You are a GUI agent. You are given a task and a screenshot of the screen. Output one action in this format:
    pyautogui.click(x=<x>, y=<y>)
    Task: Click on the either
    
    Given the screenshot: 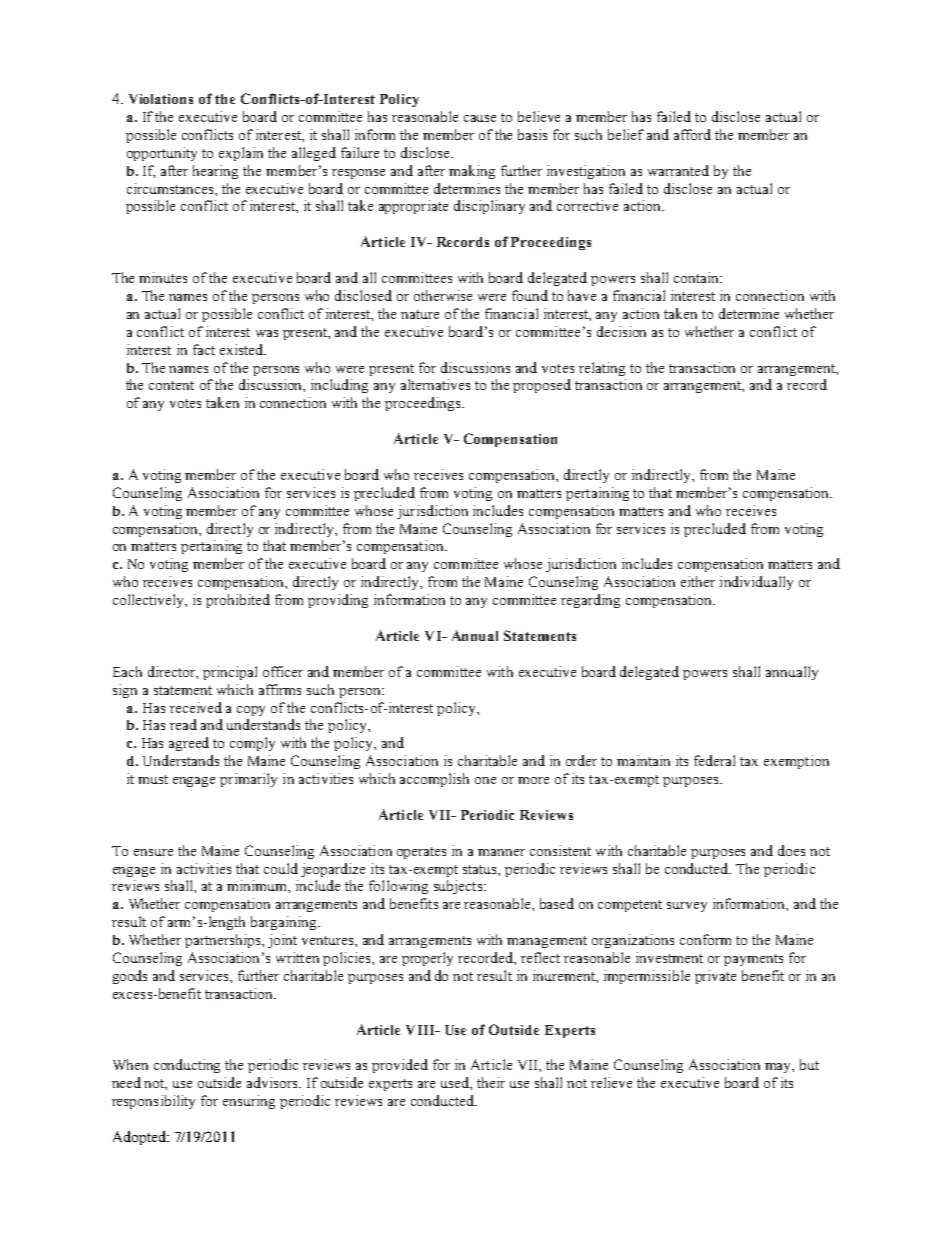 What is the action you would take?
    pyautogui.click(x=698, y=581)
